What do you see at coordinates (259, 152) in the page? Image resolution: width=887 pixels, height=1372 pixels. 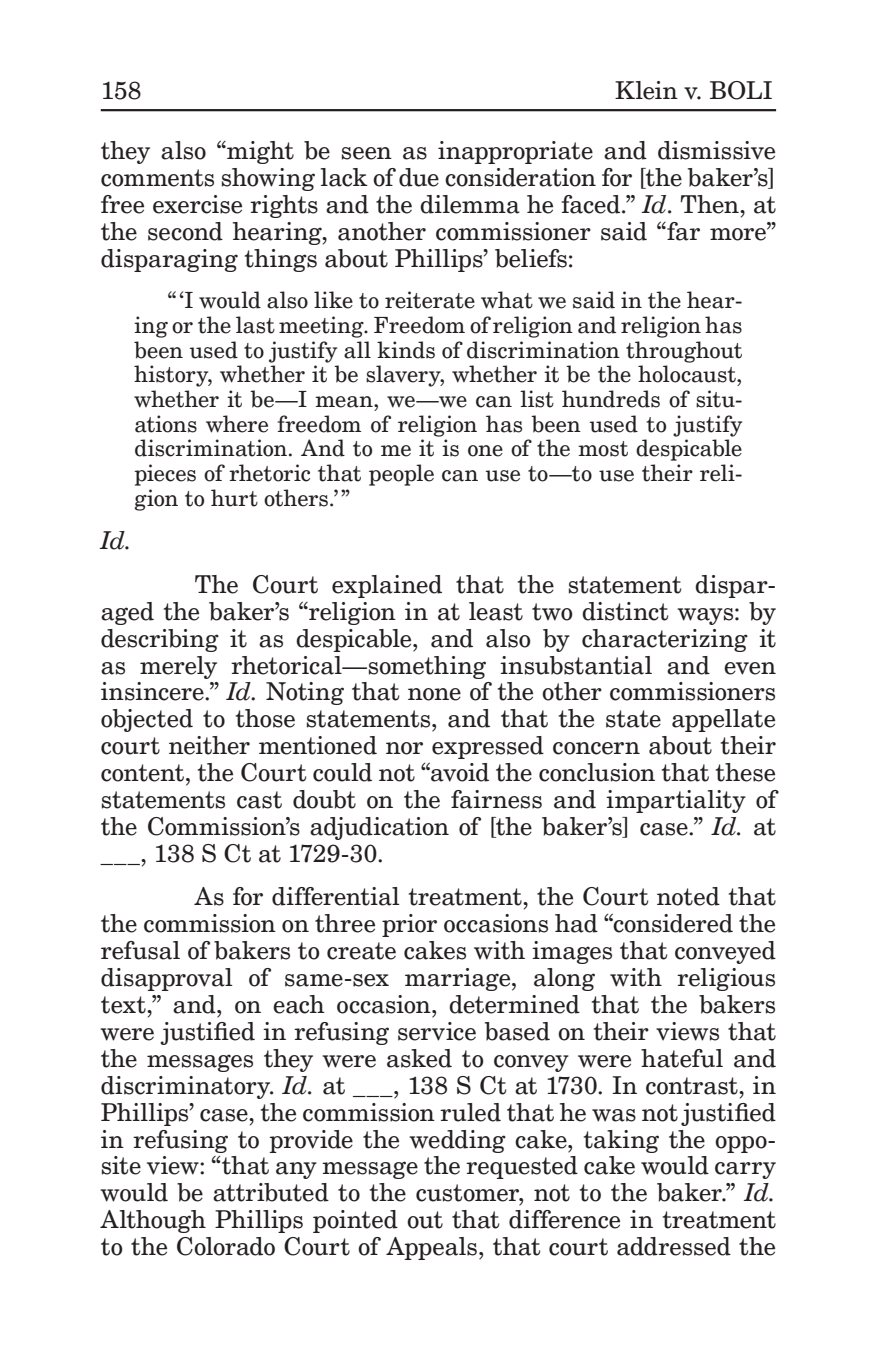 I see `might` at bounding box center [259, 152].
